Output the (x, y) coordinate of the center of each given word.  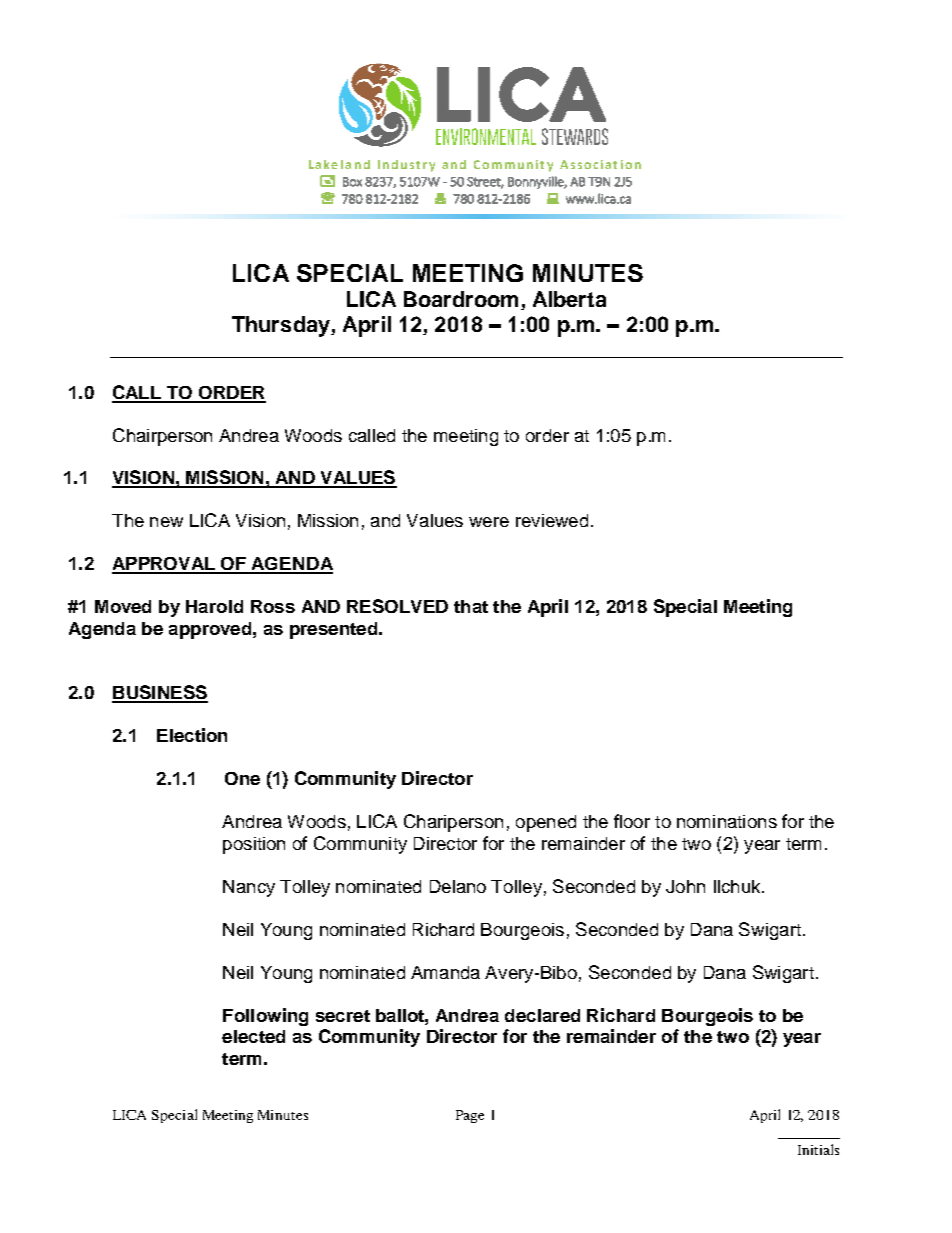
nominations (727, 821)
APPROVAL (165, 565)
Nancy (249, 888)
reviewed (552, 520)
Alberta (569, 299)
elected (253, 1036)
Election (192, 735)
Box (352, 182)
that (471, 606)
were (489, 522)
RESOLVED (397, 606)
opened (546, 823)
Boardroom (461, 299)
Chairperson (162, 437)
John (685, 886)
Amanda (445, 972)
